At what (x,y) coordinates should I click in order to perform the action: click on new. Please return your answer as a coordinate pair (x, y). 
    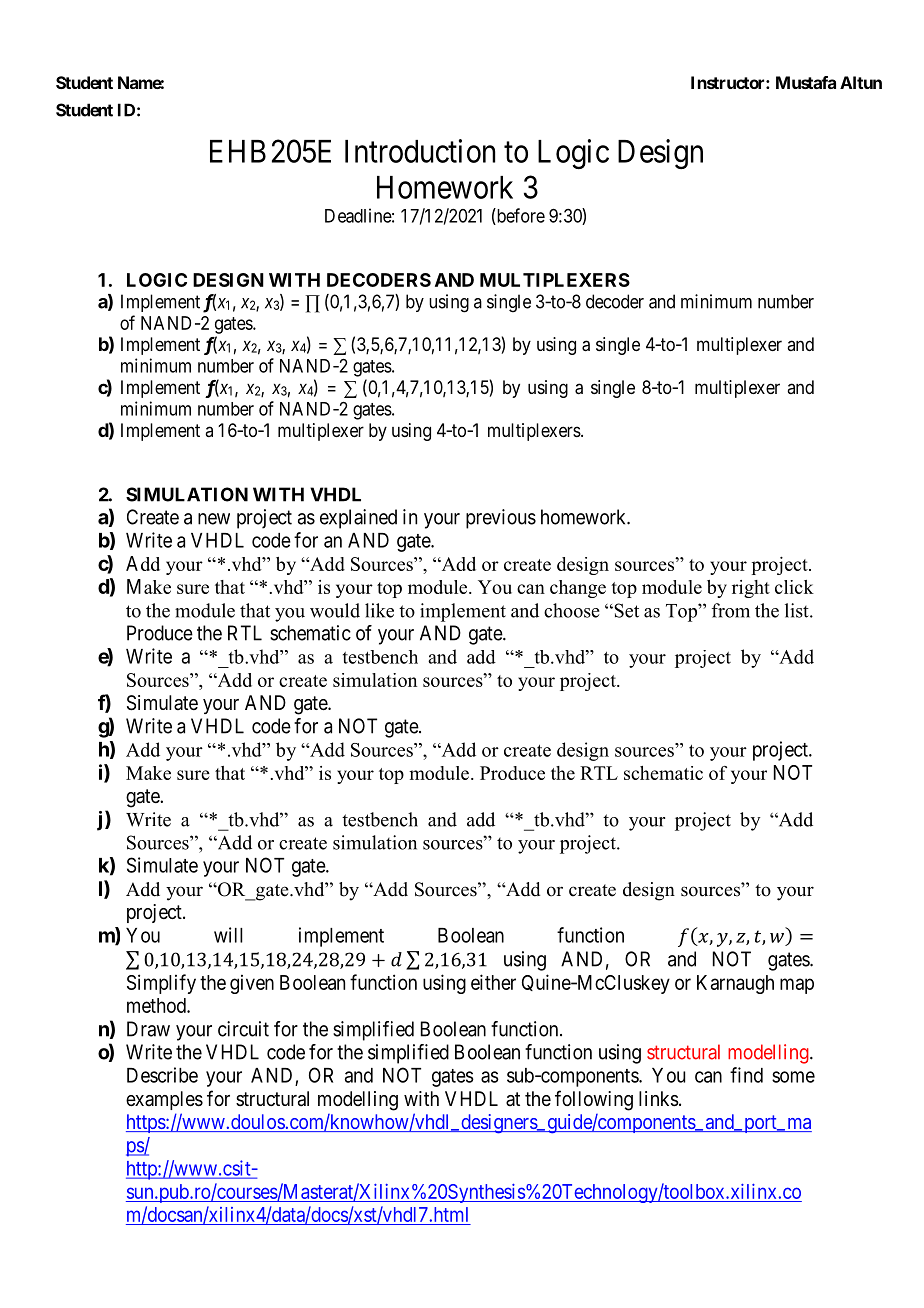
    Looking at the image, I should click on (214, 519).
